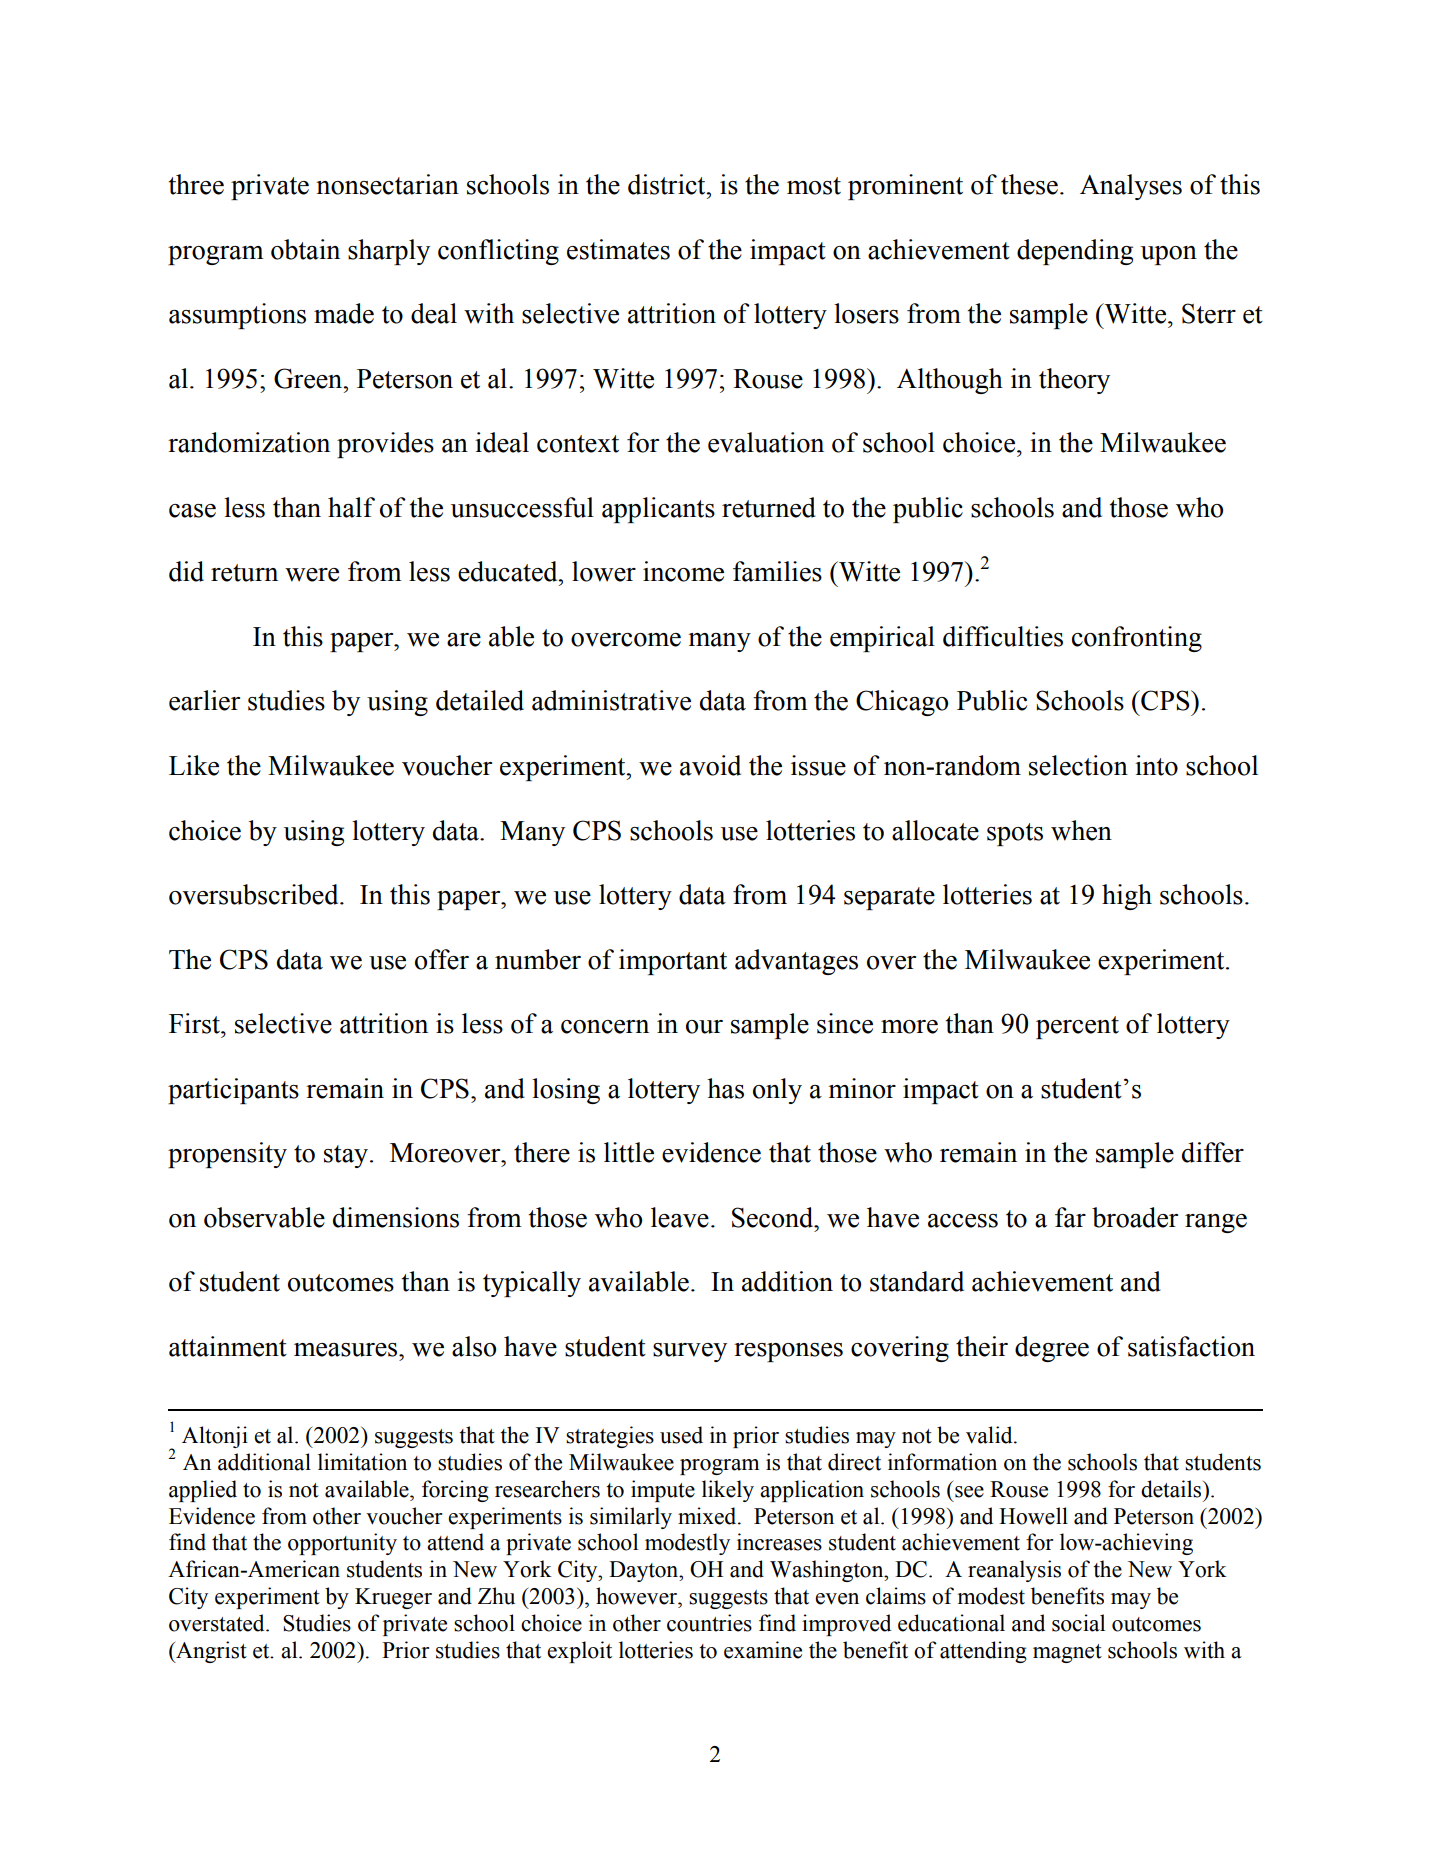 The image size is (1431, 1852). What do you see at coordinates (668, 184) in the screenshot?
I see `district` at bounding box center [668, 184].
